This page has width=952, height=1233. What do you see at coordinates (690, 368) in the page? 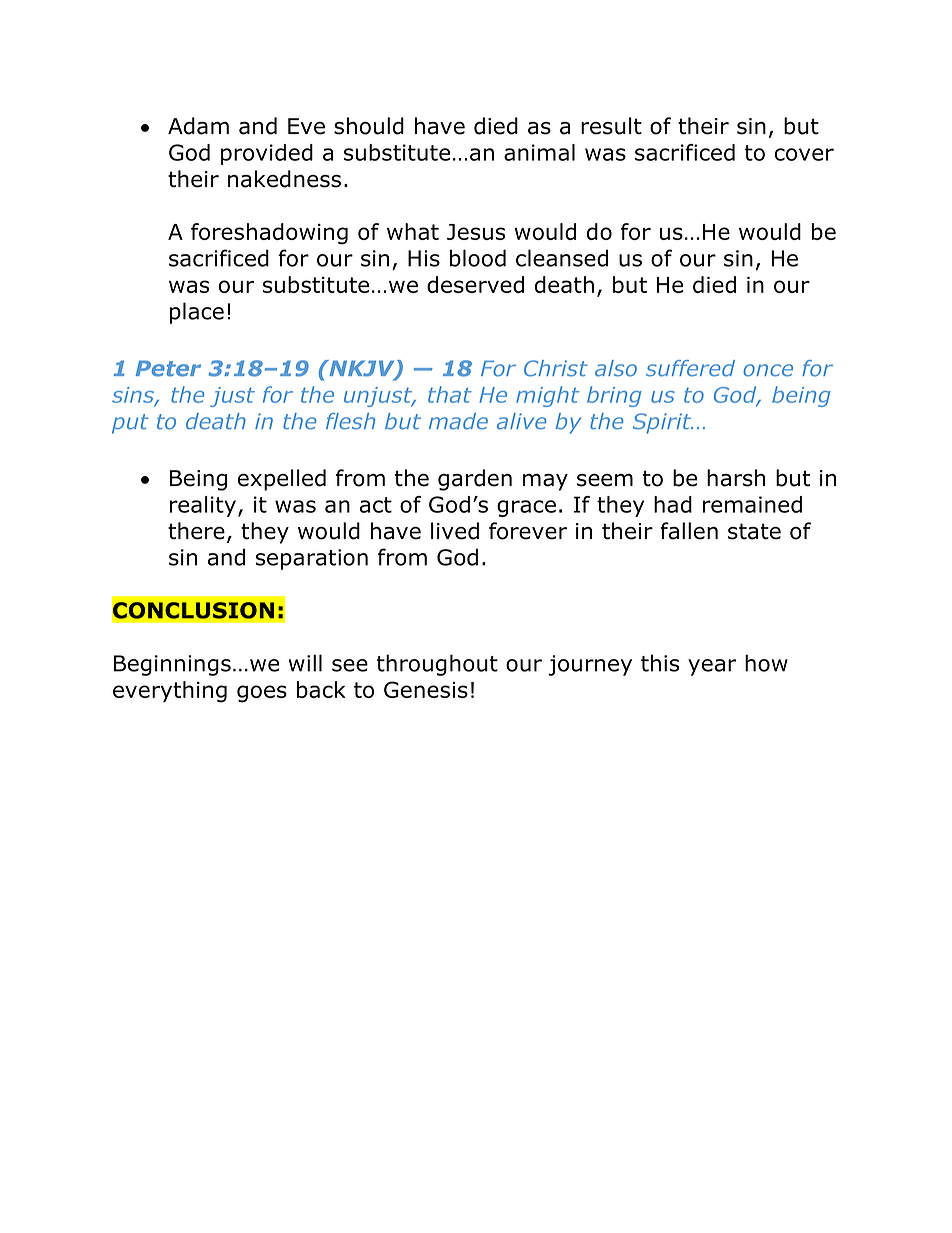
I see `suffered` at bounding box center [690, 368].
